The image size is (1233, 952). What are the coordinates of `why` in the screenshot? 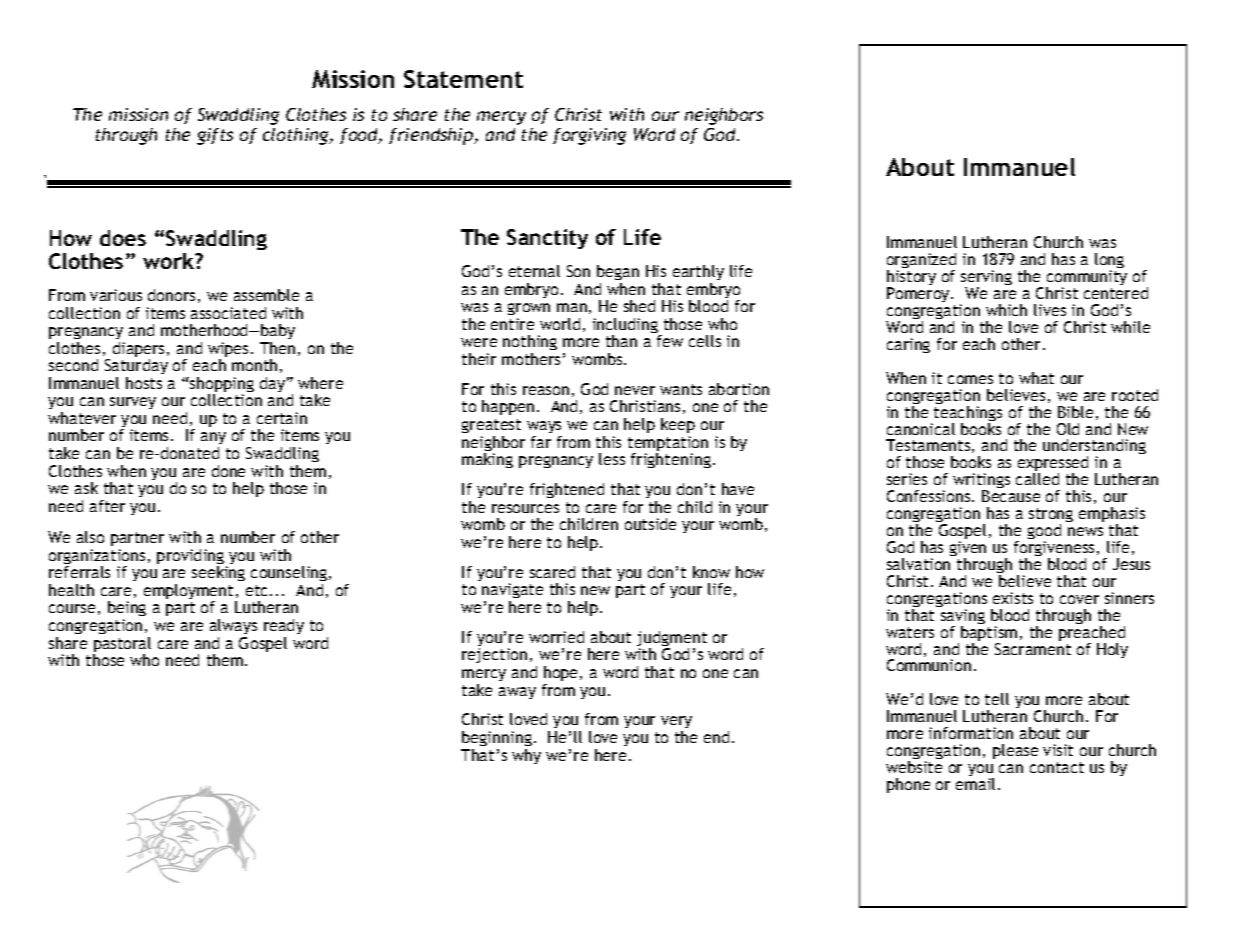 It's located at (526, 756).
